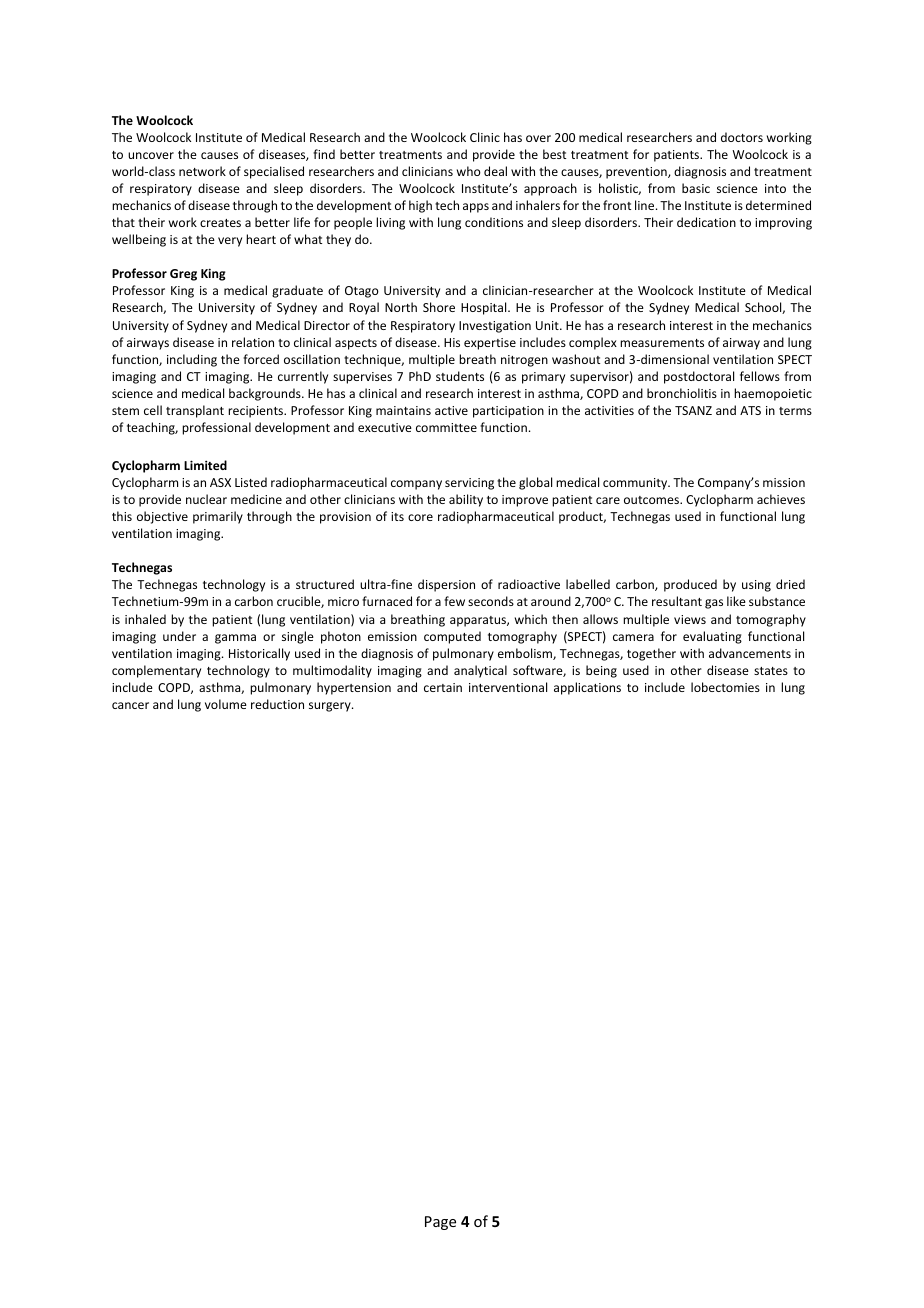 Image resolution: width=924 pixels, height=1308 pixels. What do you see at coordinates (443, 687) in the screenshot?
I see `certain` at bounding box center [443, 687].
